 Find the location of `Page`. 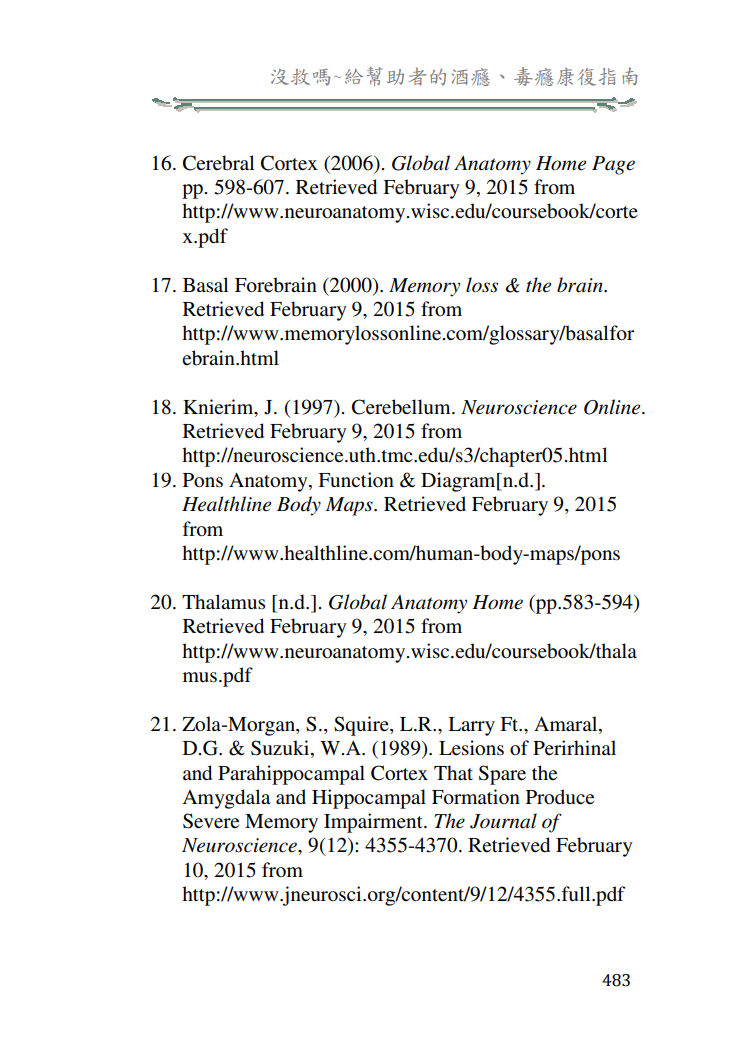

Page is located at coordinates (613, 165).
